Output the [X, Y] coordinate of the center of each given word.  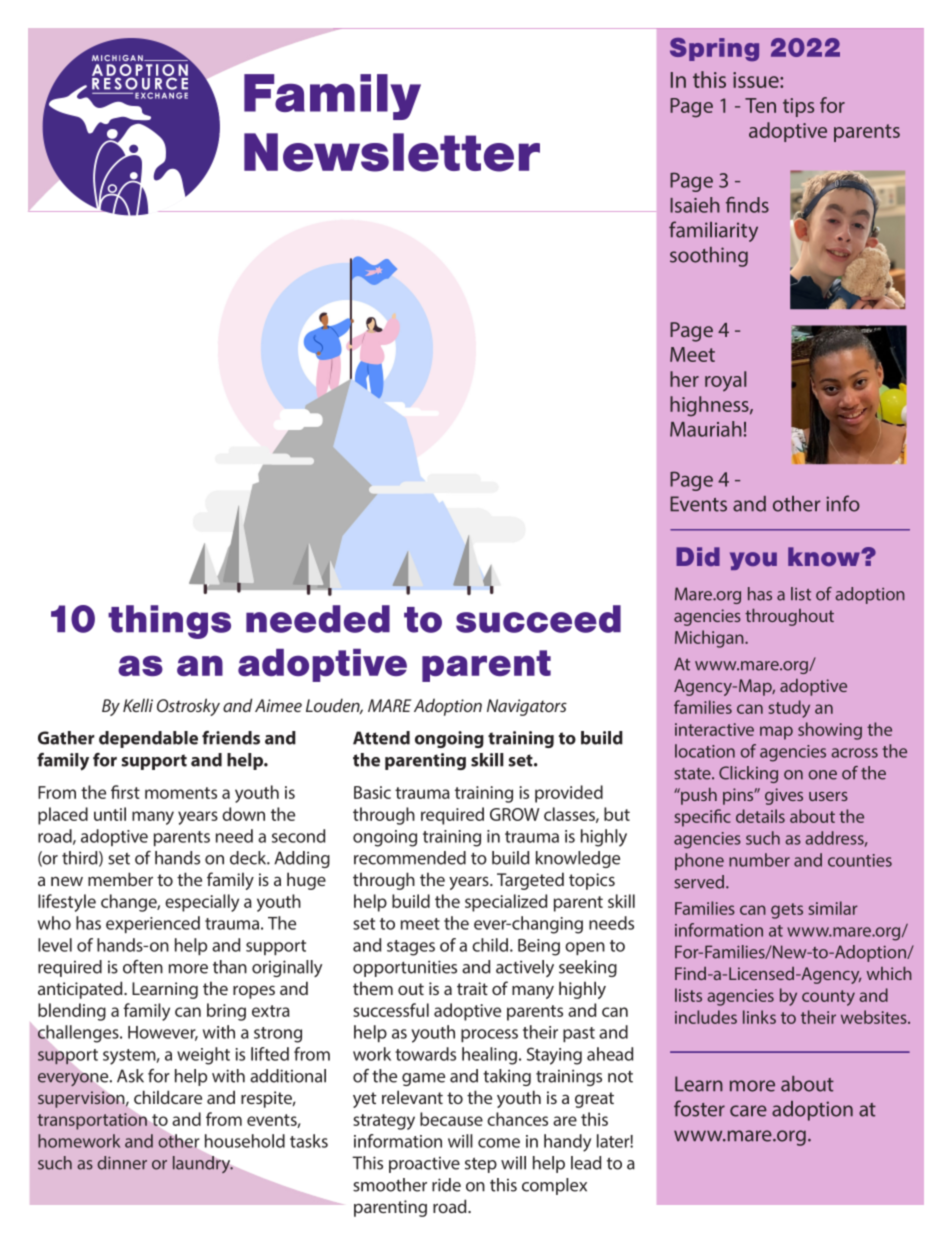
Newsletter [392, 152]
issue [757, 80]
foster [699, 1108]
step [481, 1165]
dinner [122, 1163]
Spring [714, 49]
